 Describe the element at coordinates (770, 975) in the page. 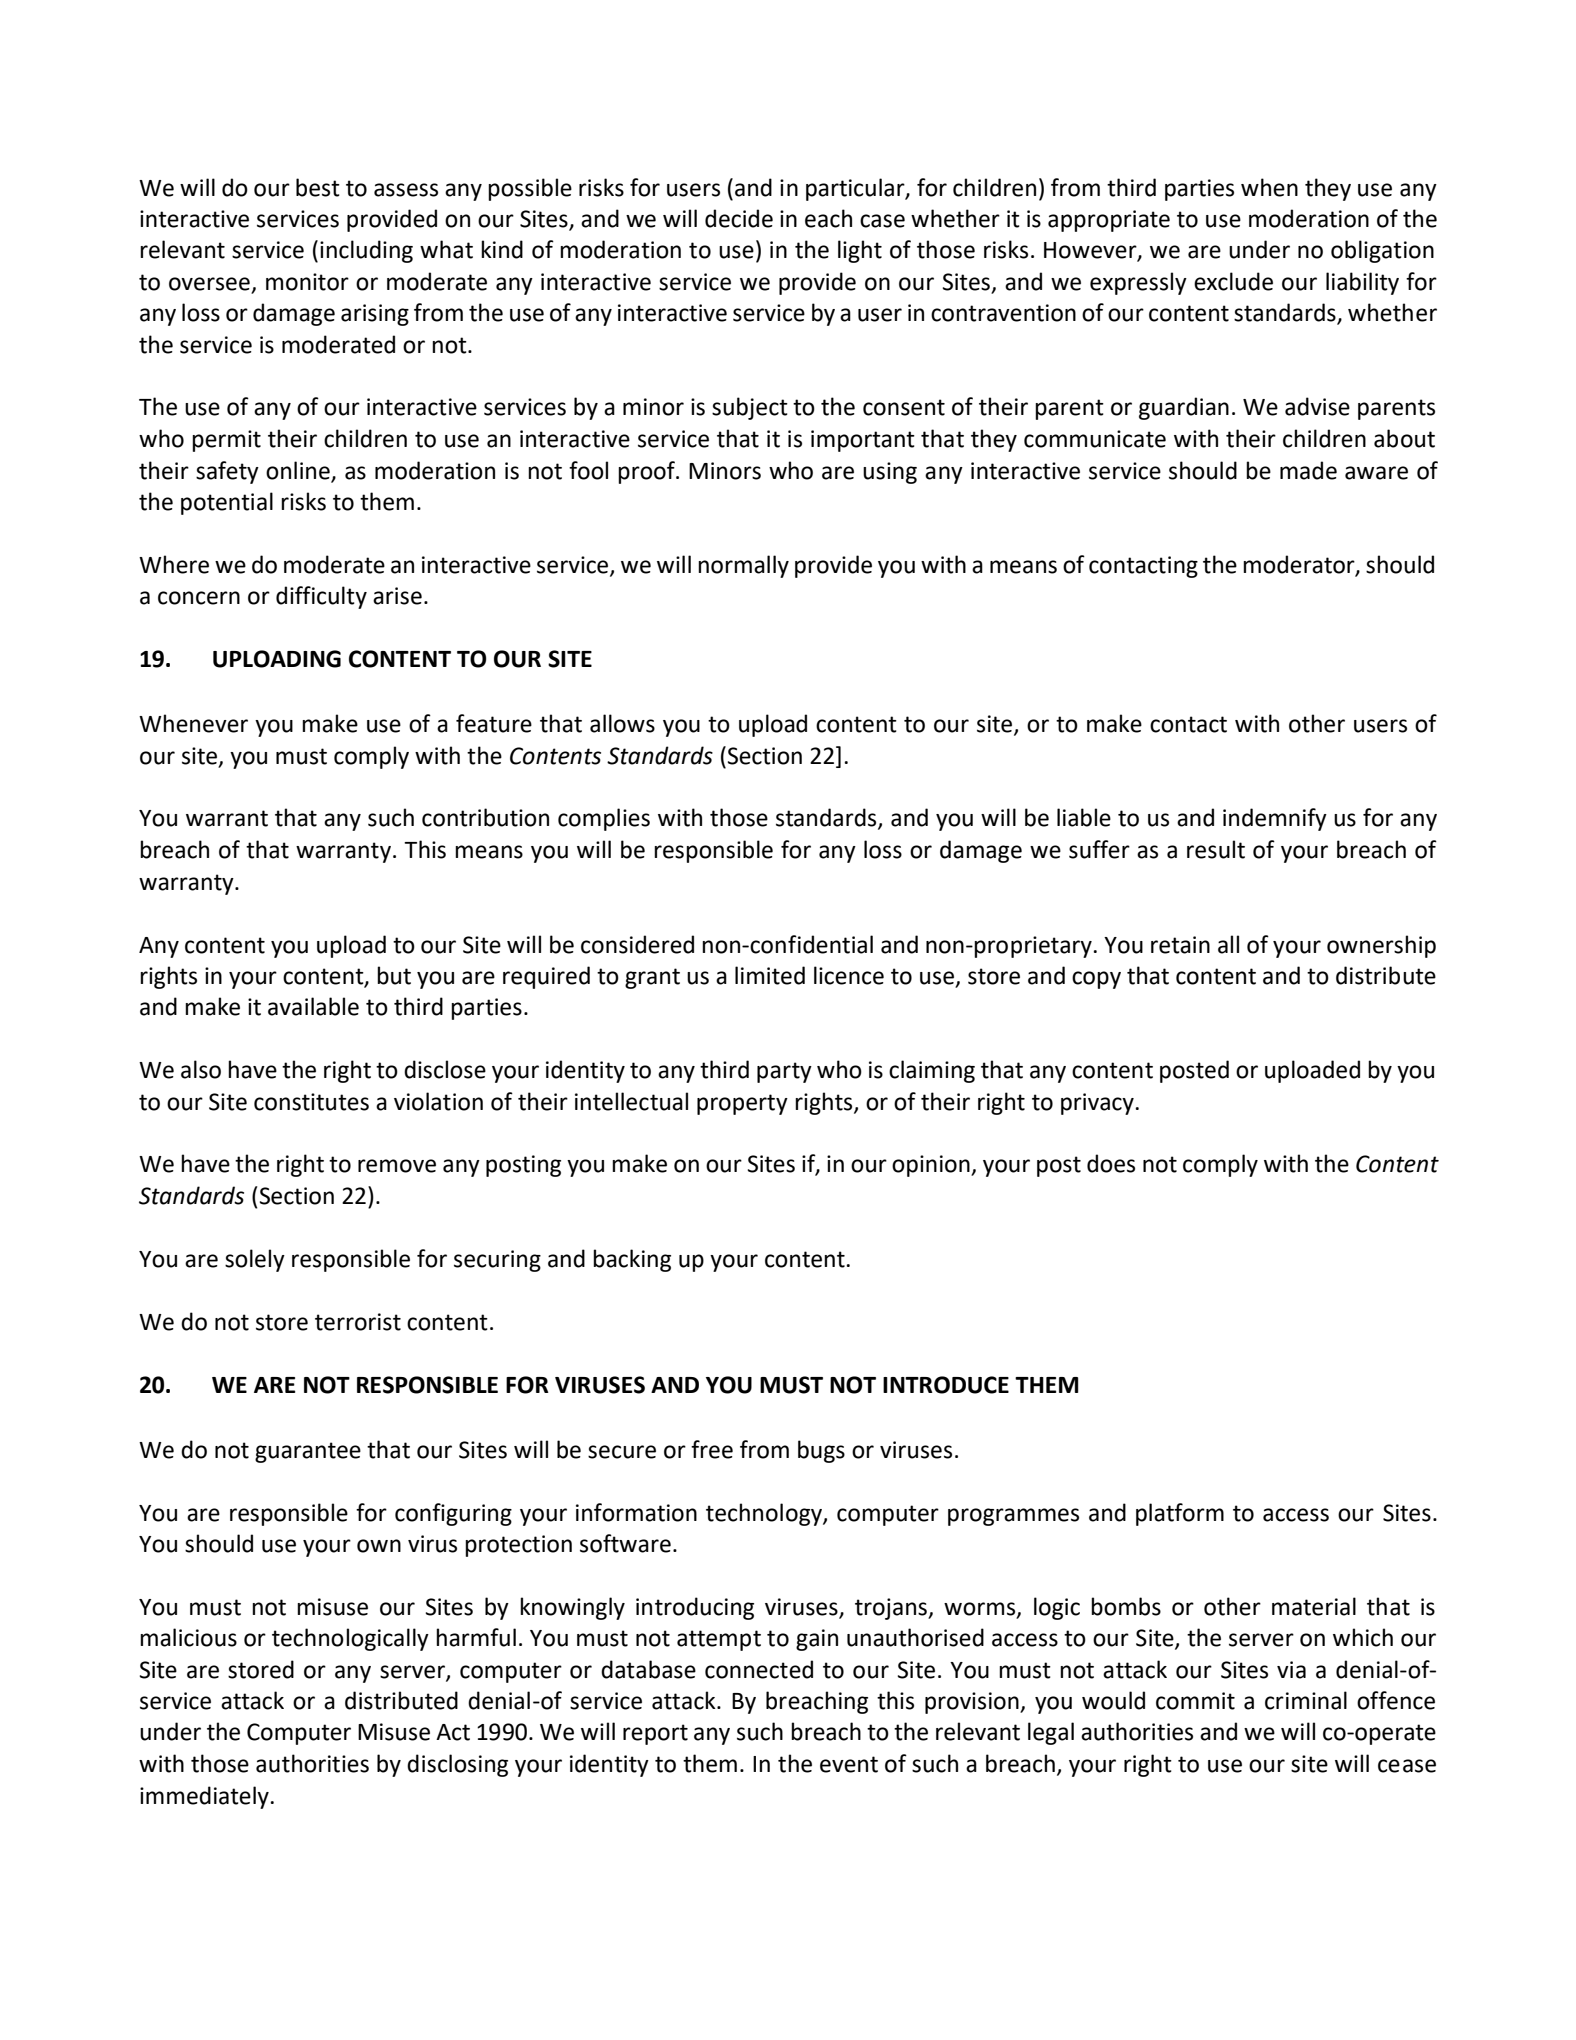

I see `limited` at that location.
